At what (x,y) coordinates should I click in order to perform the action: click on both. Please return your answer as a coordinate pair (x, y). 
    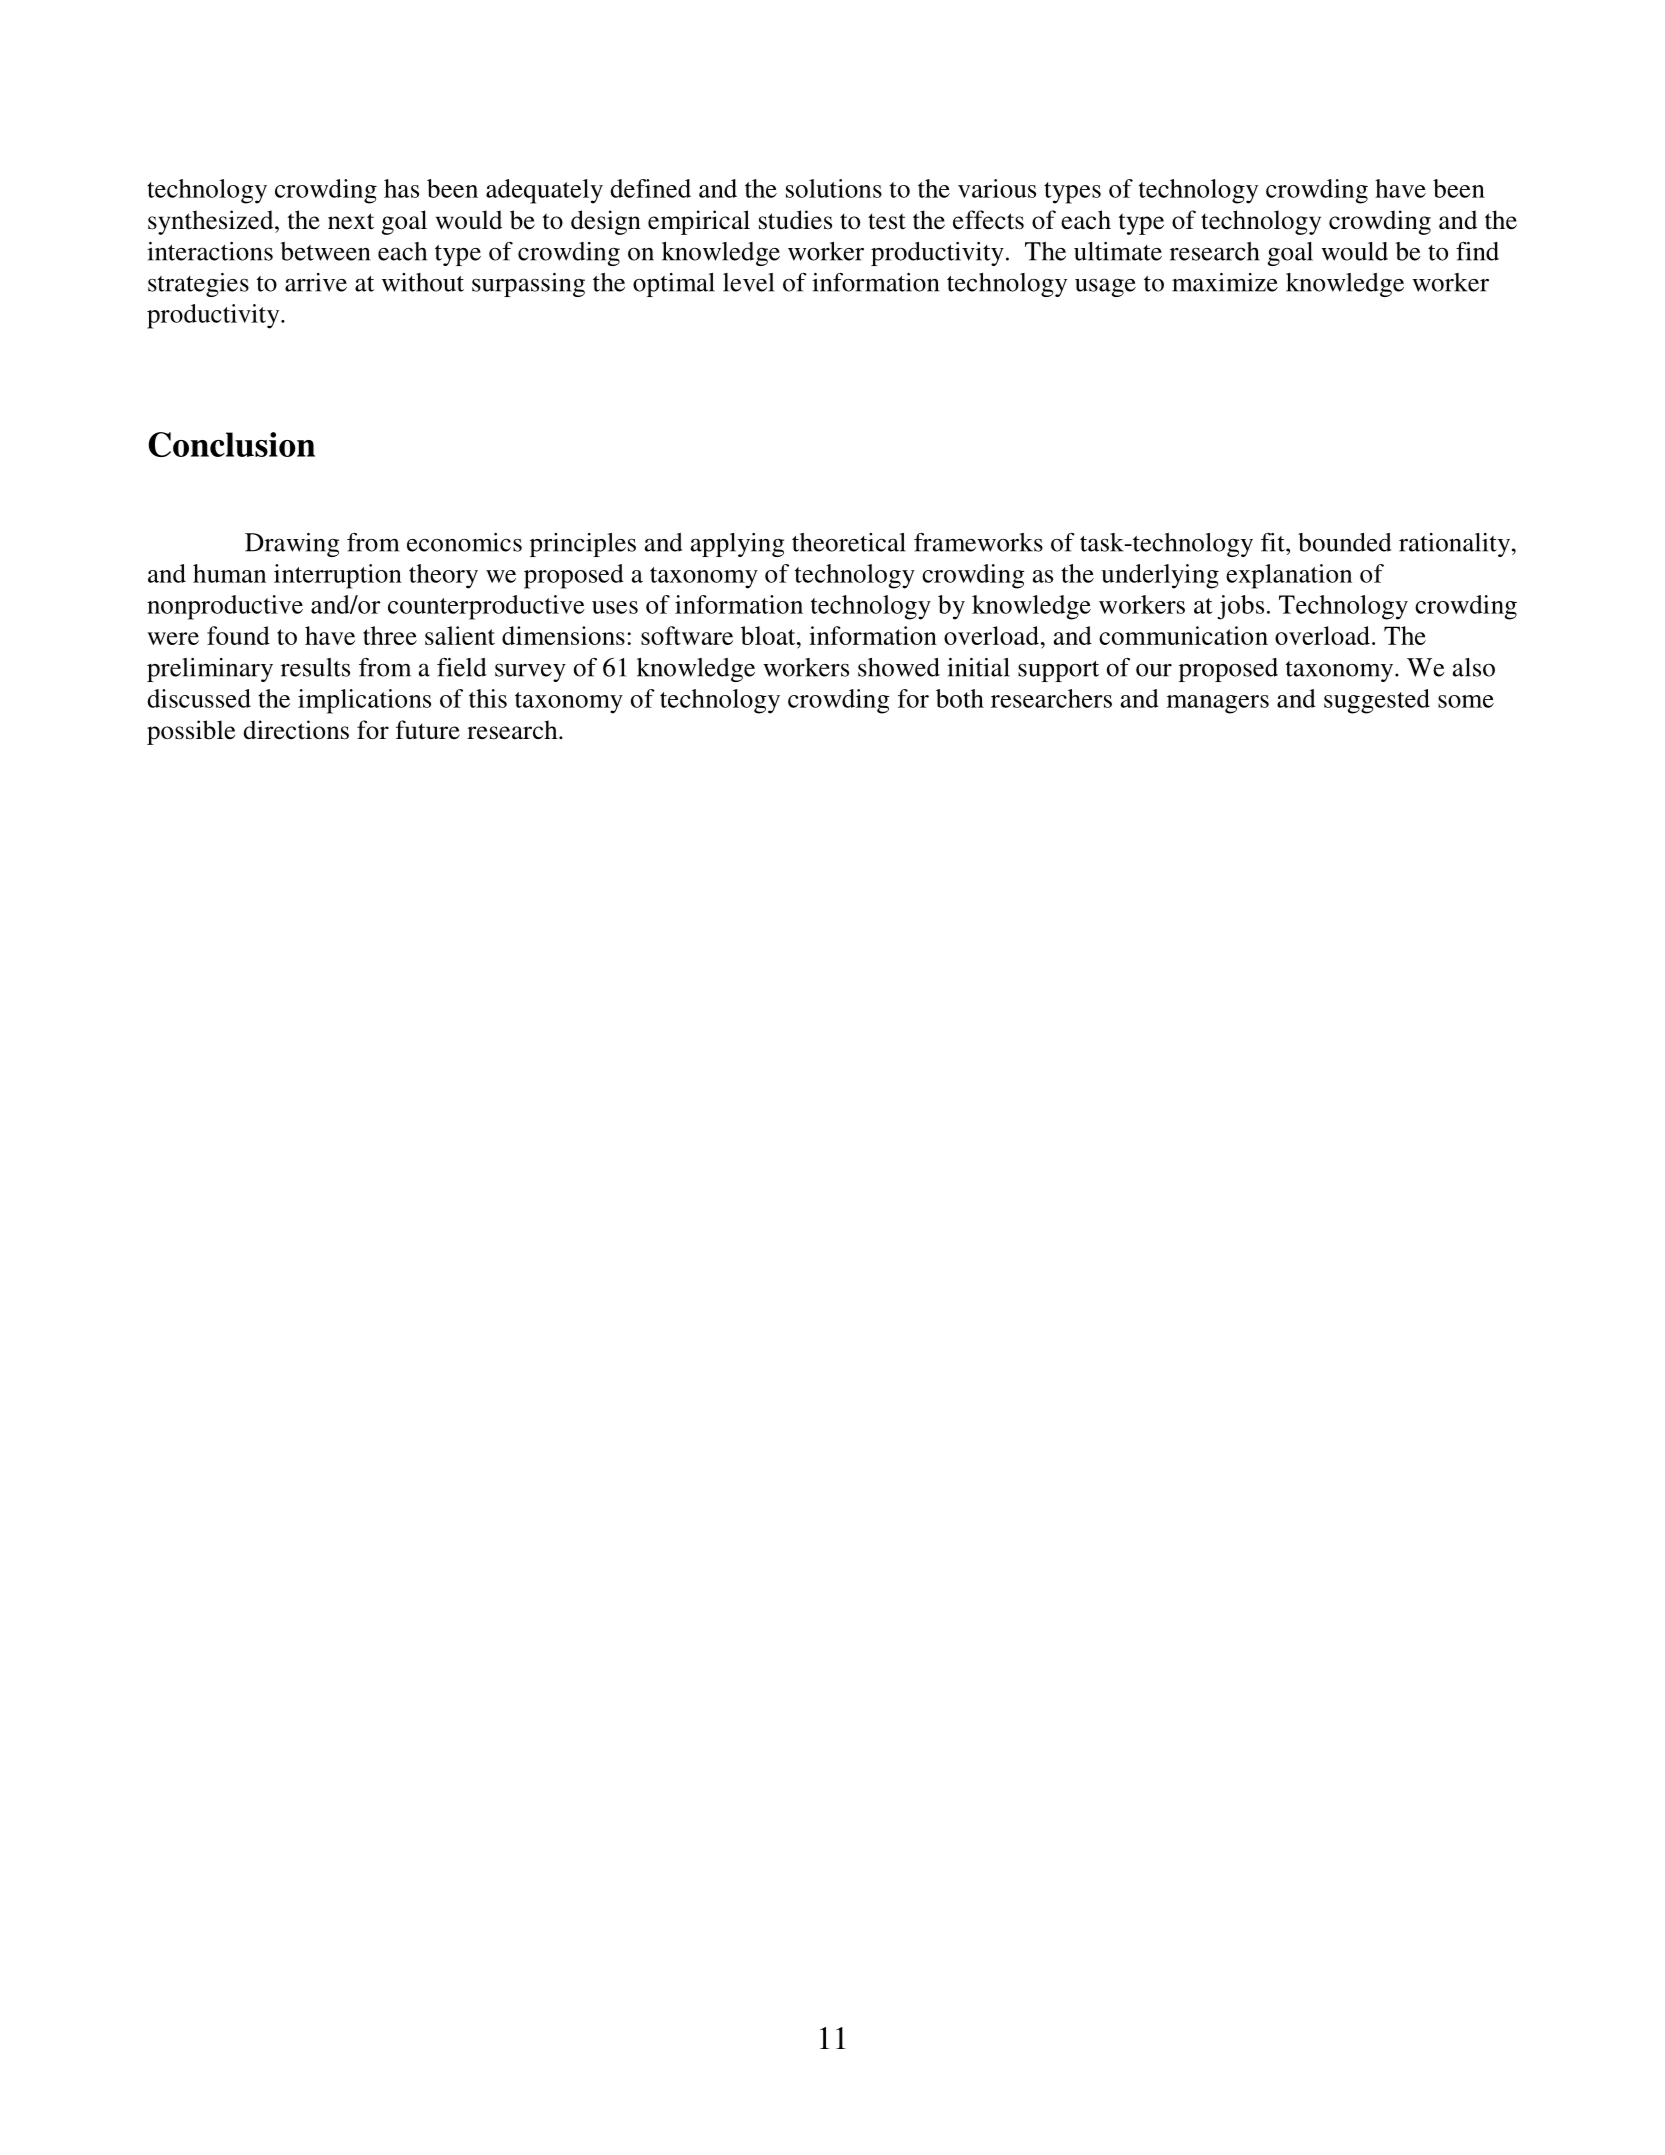
    Looking at the image, I should click on (960, 698).
